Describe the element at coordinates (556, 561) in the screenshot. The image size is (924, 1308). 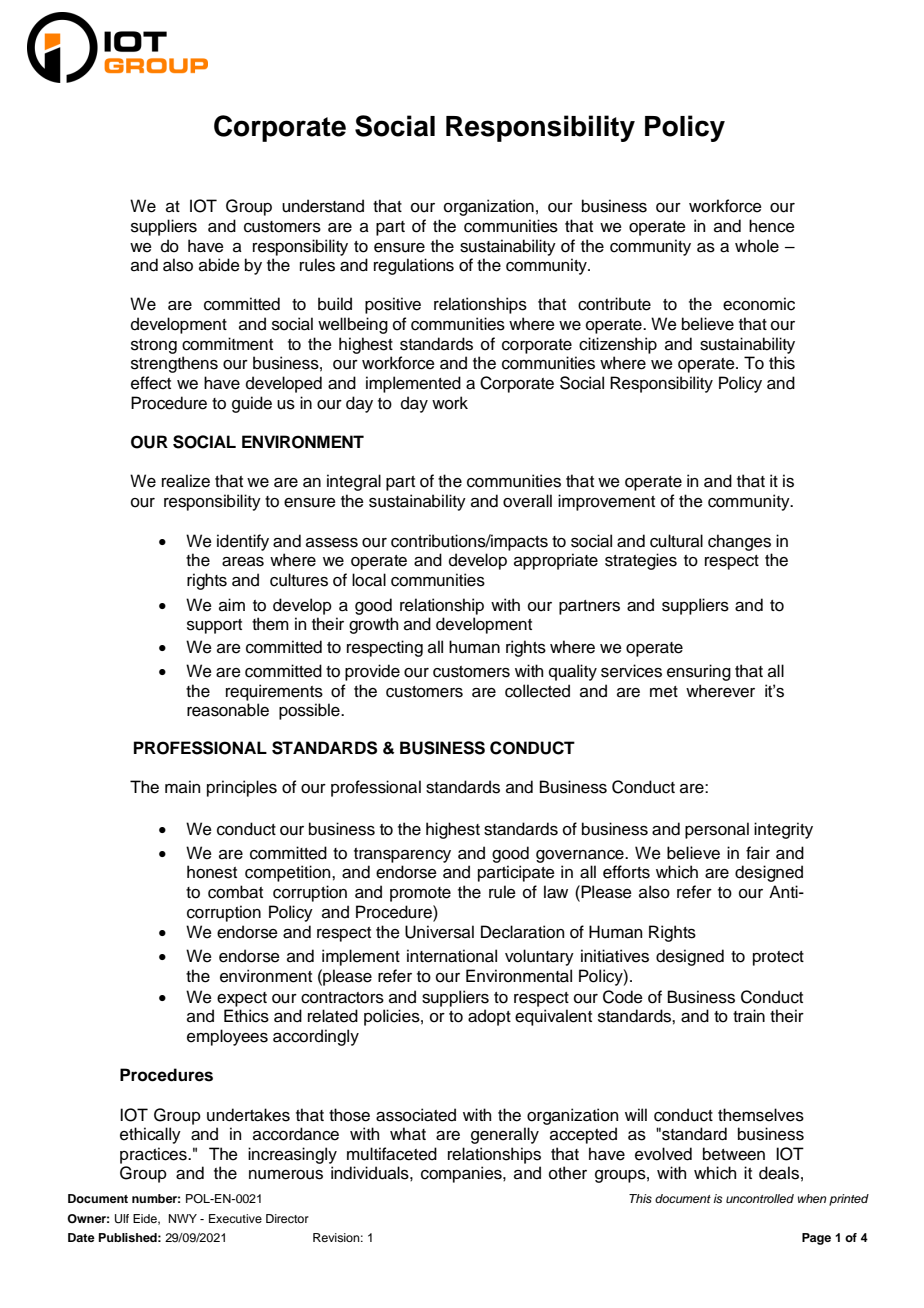
I see `appropriate` at that location.
